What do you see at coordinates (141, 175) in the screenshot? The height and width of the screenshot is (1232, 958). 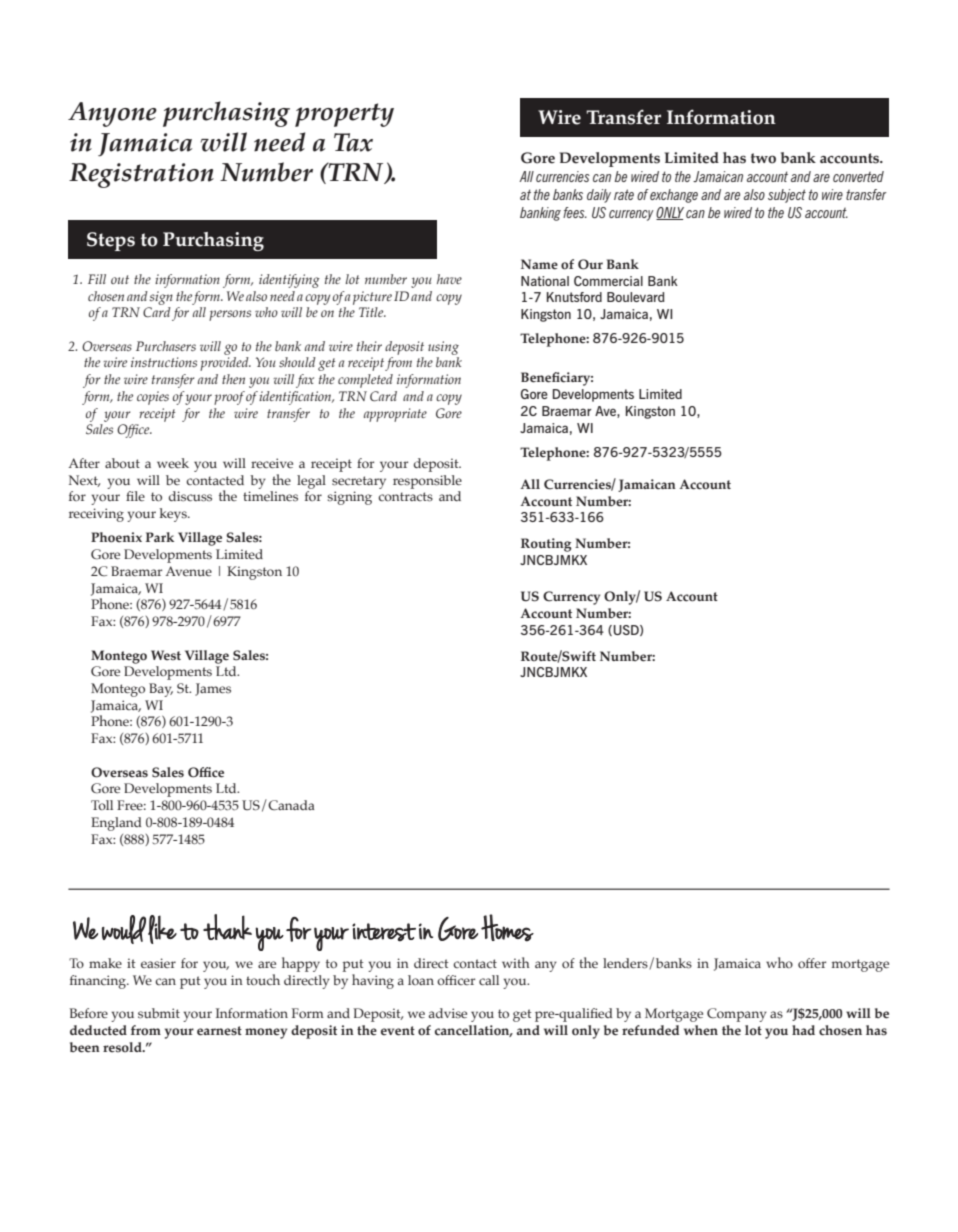 I see `Registration` at bounding box center [141, 175].
